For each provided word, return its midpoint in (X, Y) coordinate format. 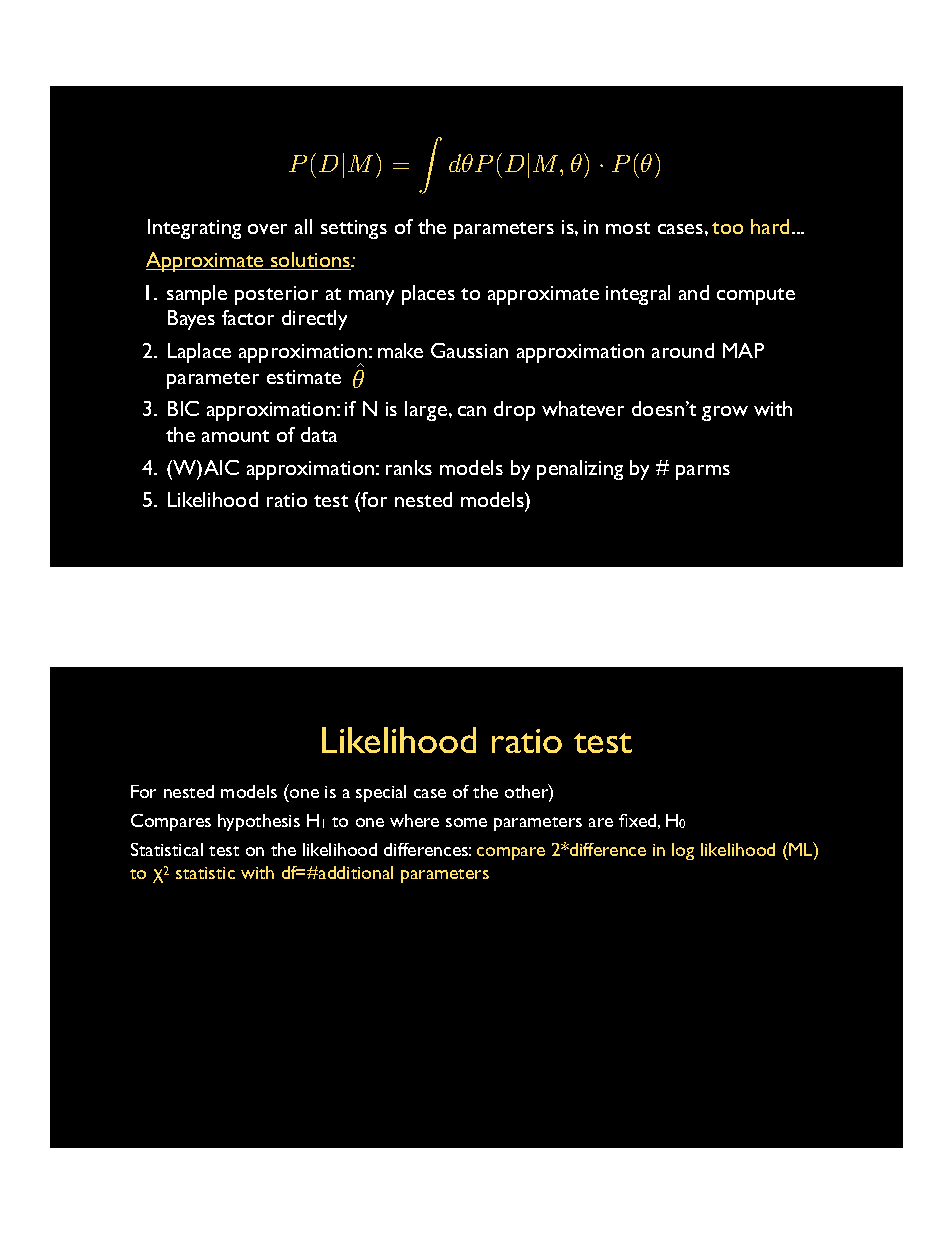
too (727, 228)
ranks (409, 467)
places (428, 295)
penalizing (580, 470)
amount (235, 436)
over (267, 229)
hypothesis (259, 822)
